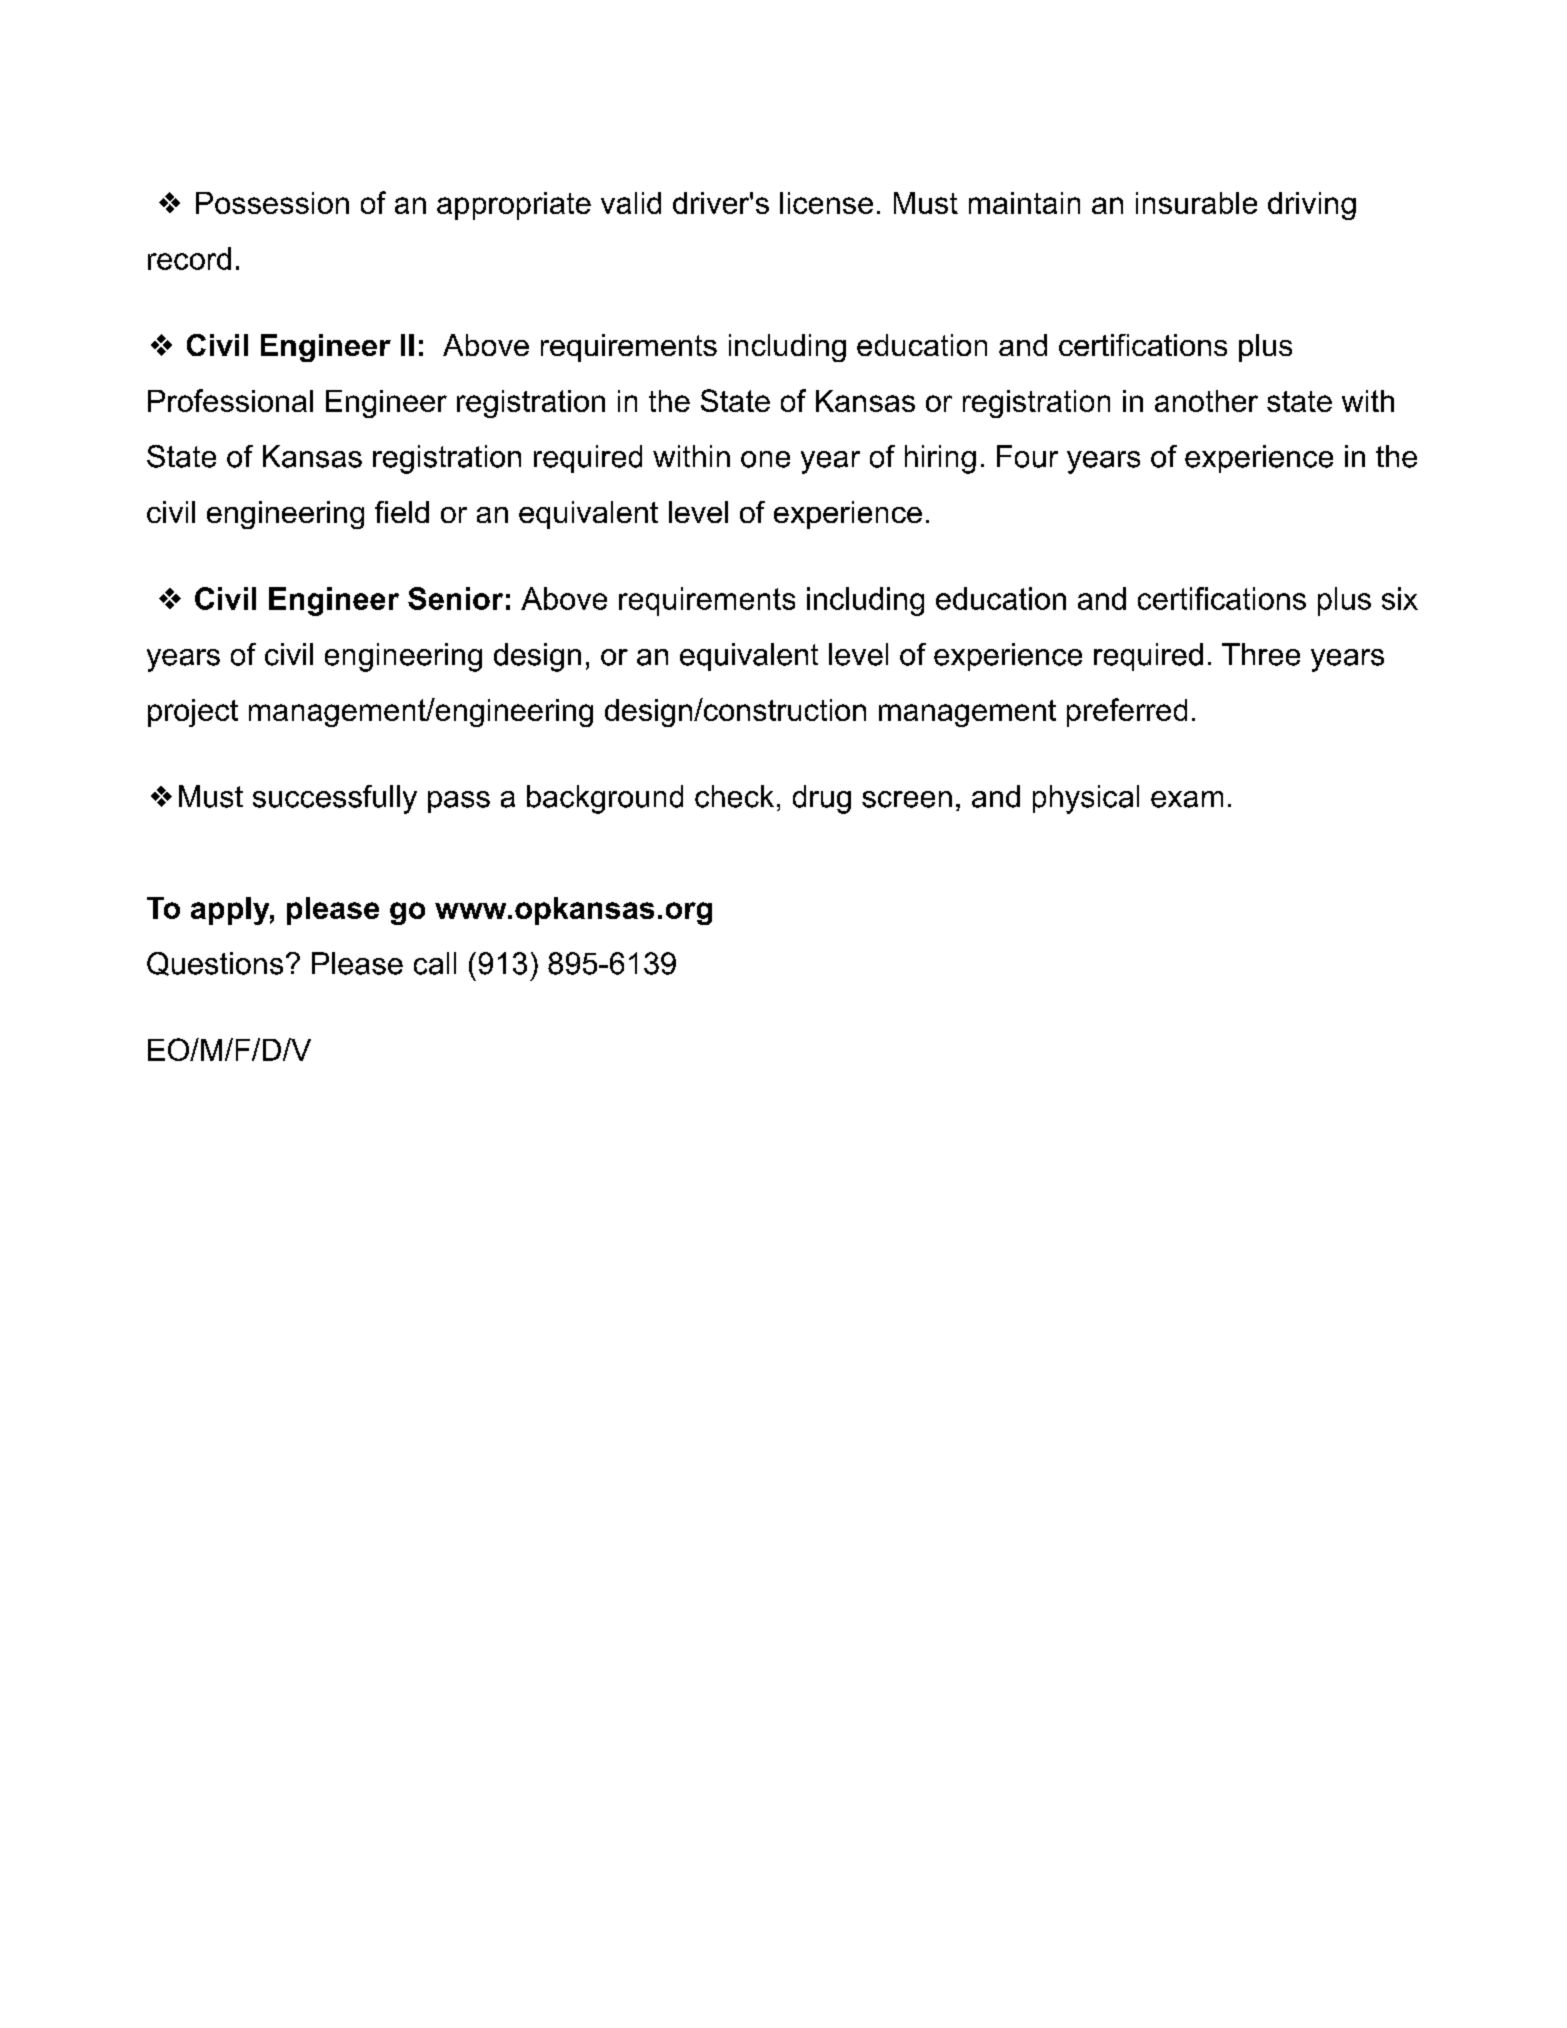 The image size is (1567, 2028). What do you see at coordinates (402, 512) in the screenshot?
I see `field` at bounding box center [402, 512].
